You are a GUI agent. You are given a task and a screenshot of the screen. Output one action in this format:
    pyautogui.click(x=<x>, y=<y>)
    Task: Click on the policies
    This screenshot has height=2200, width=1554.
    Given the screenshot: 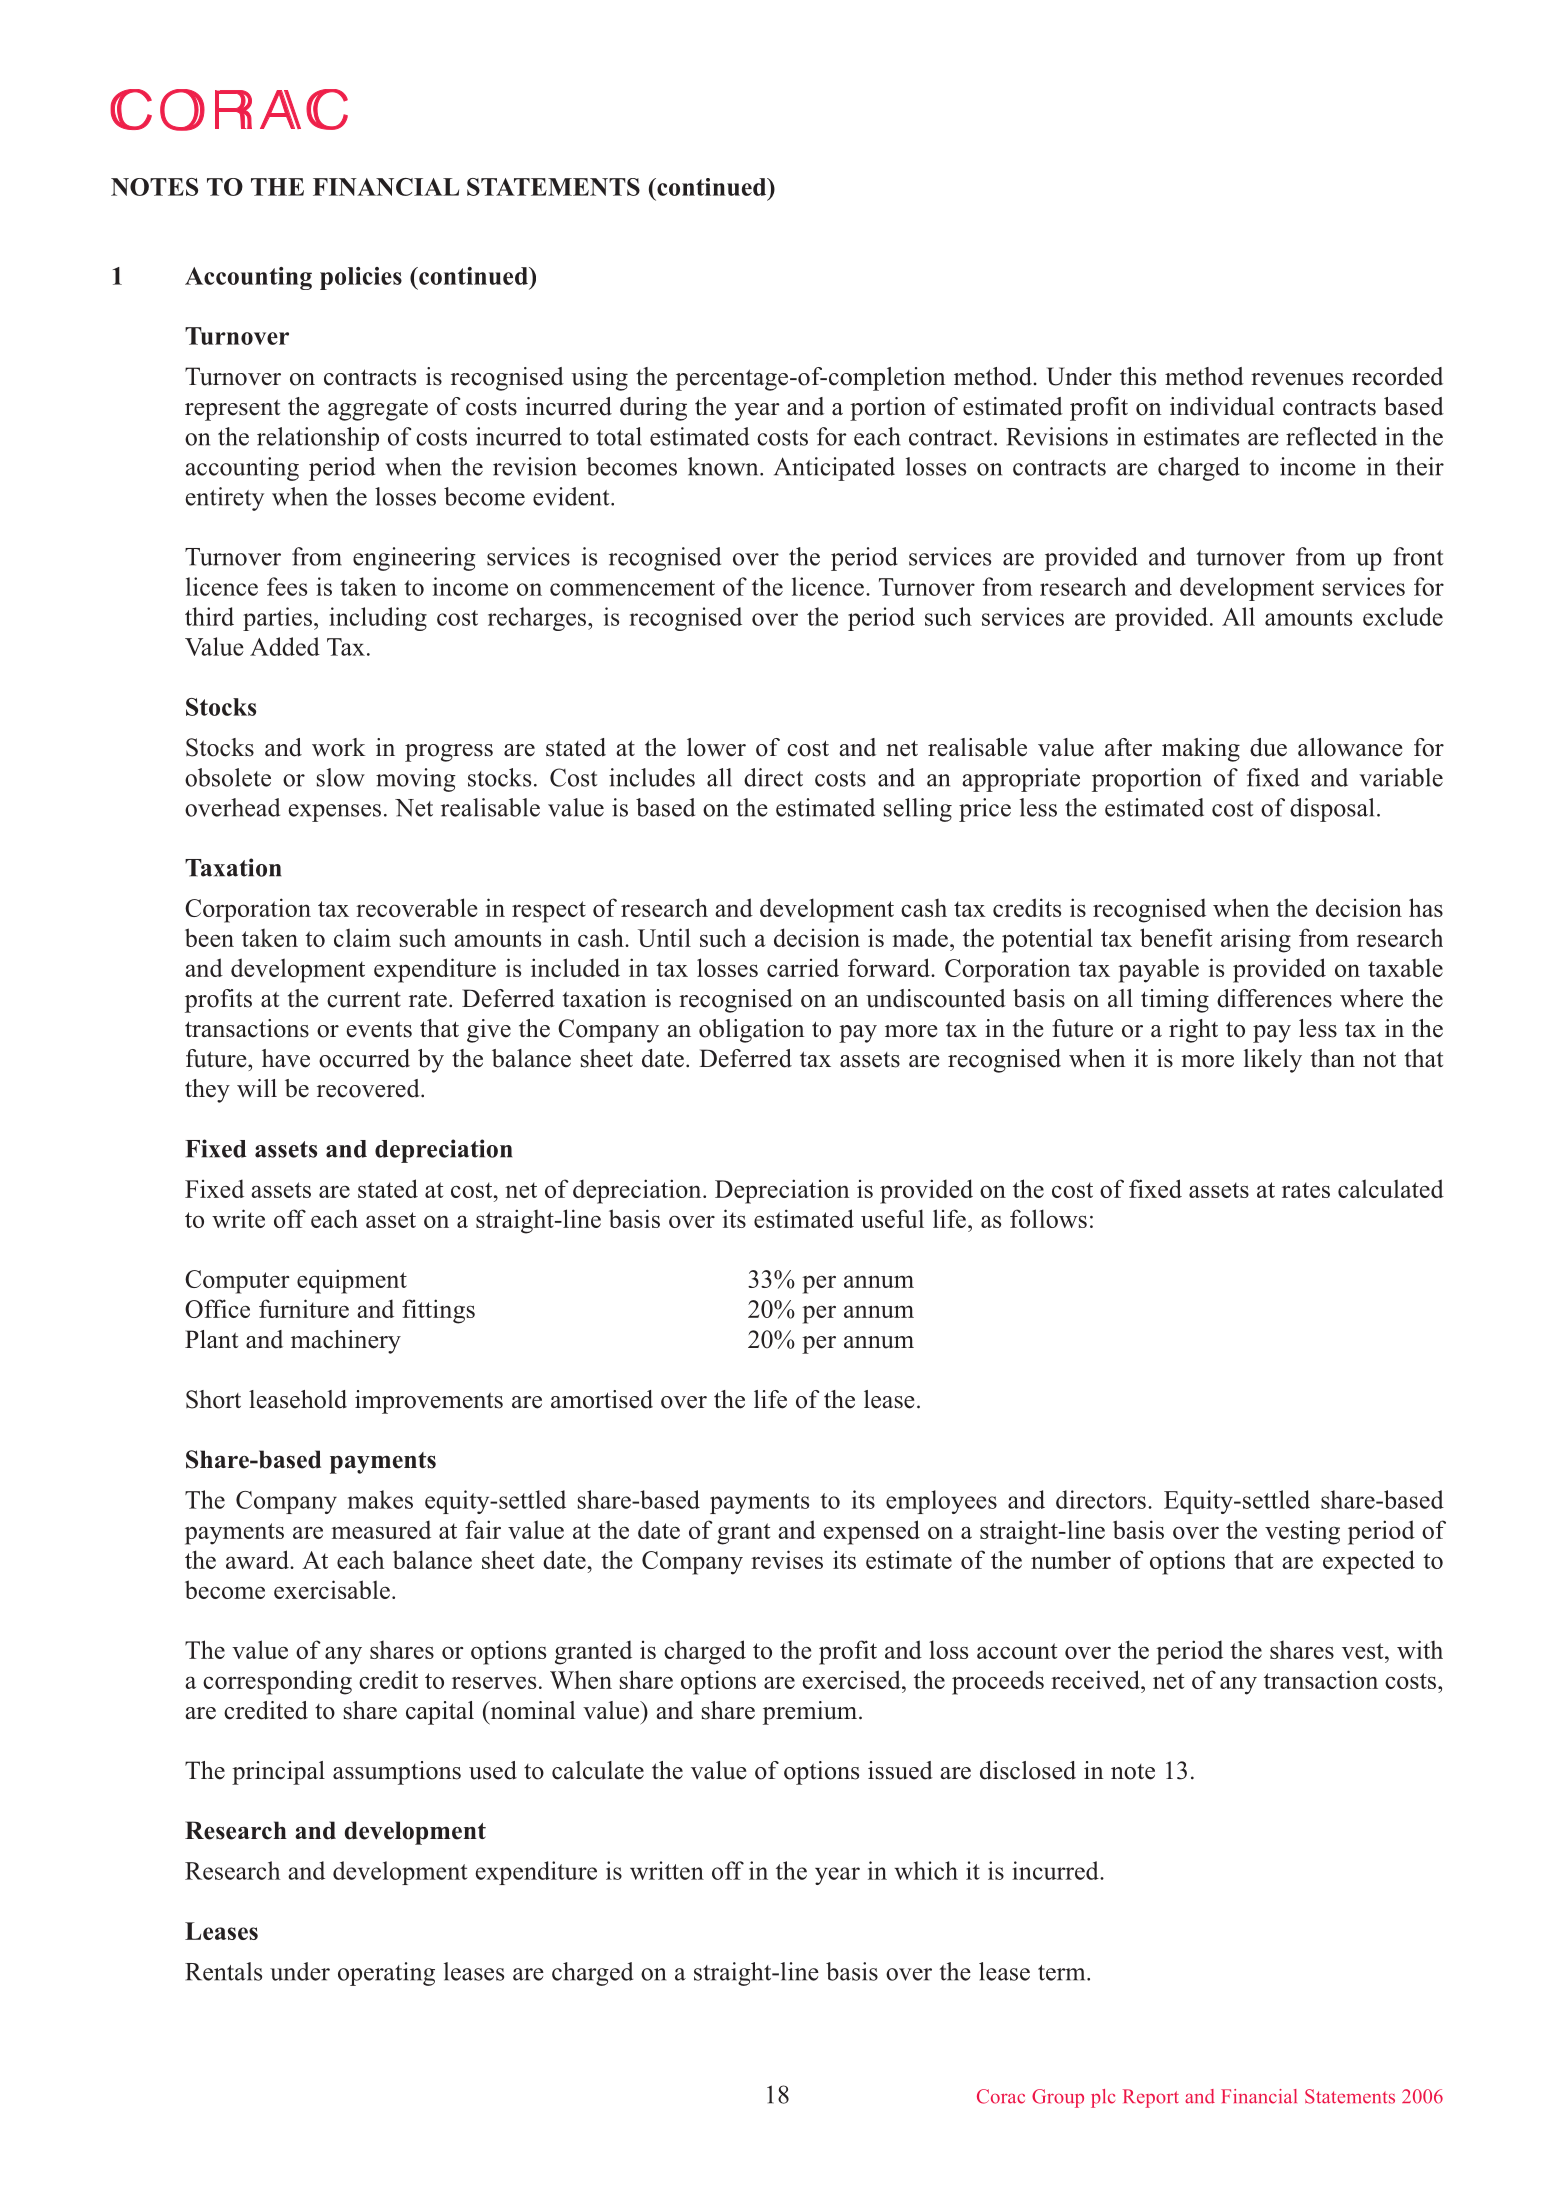 What is the action you would take?
    pyautogui.click(x=361, y=278)
